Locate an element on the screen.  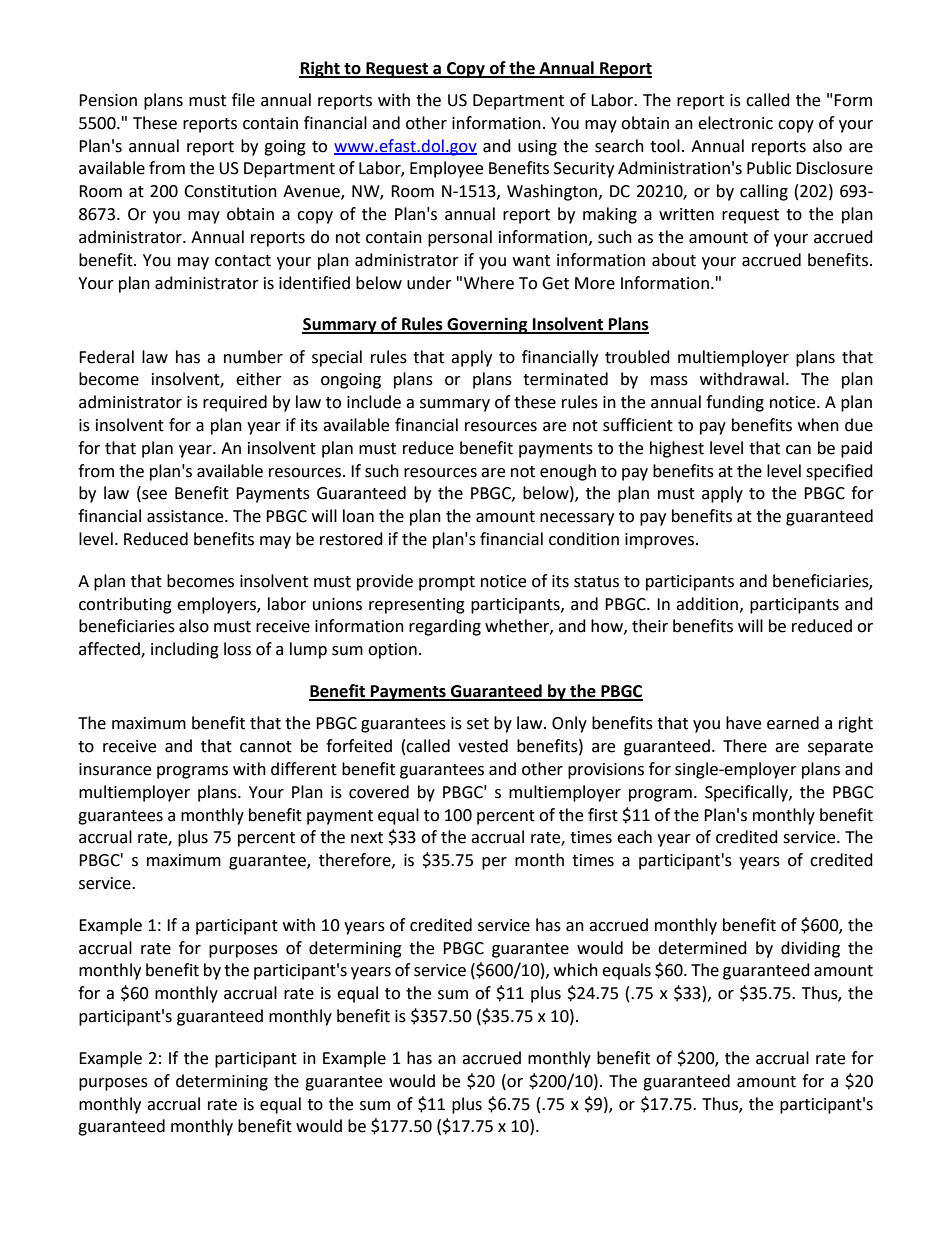
improves is located at coordinates (659, 541).
